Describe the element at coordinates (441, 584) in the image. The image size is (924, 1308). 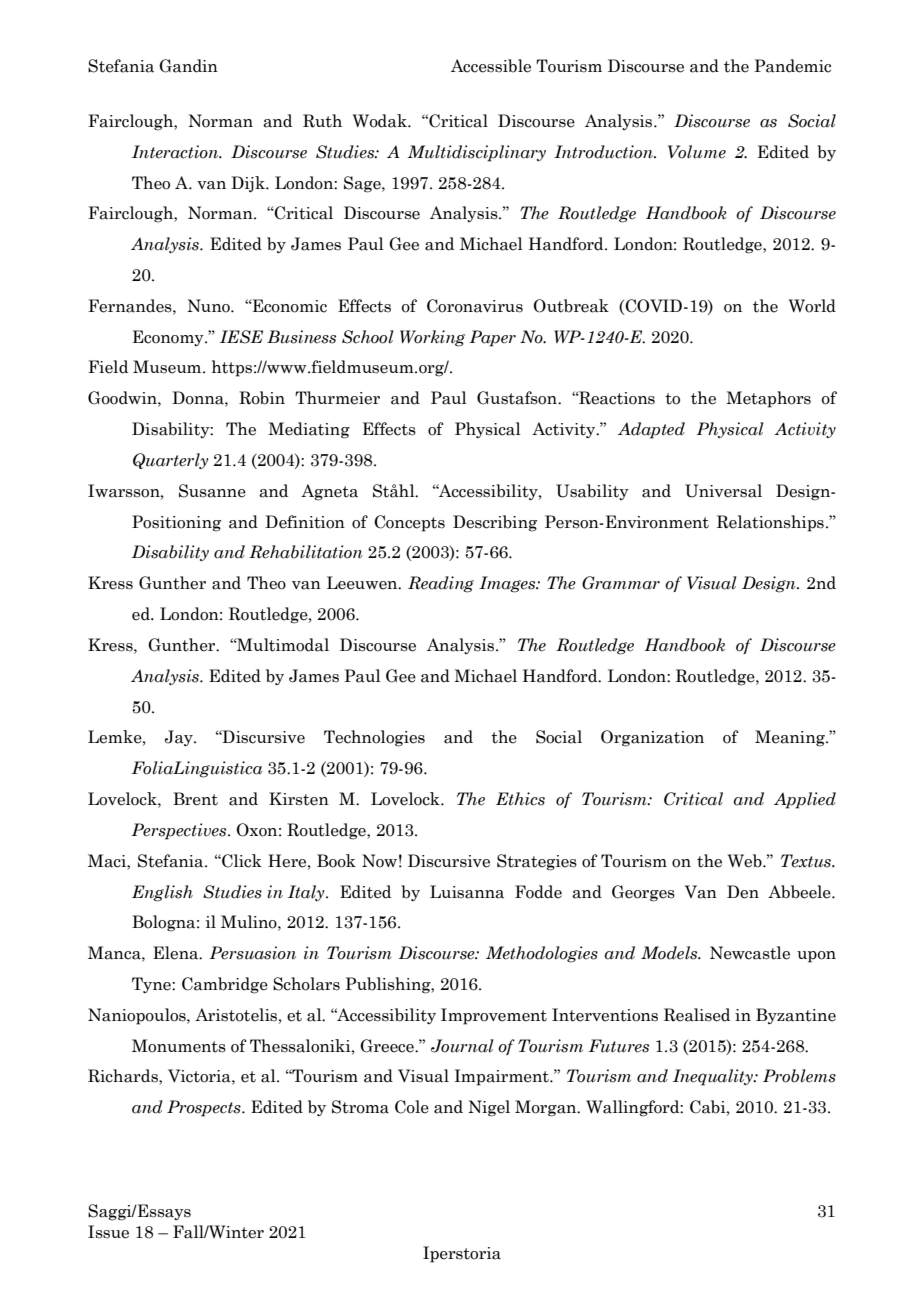
I see `Reading` at that location.
